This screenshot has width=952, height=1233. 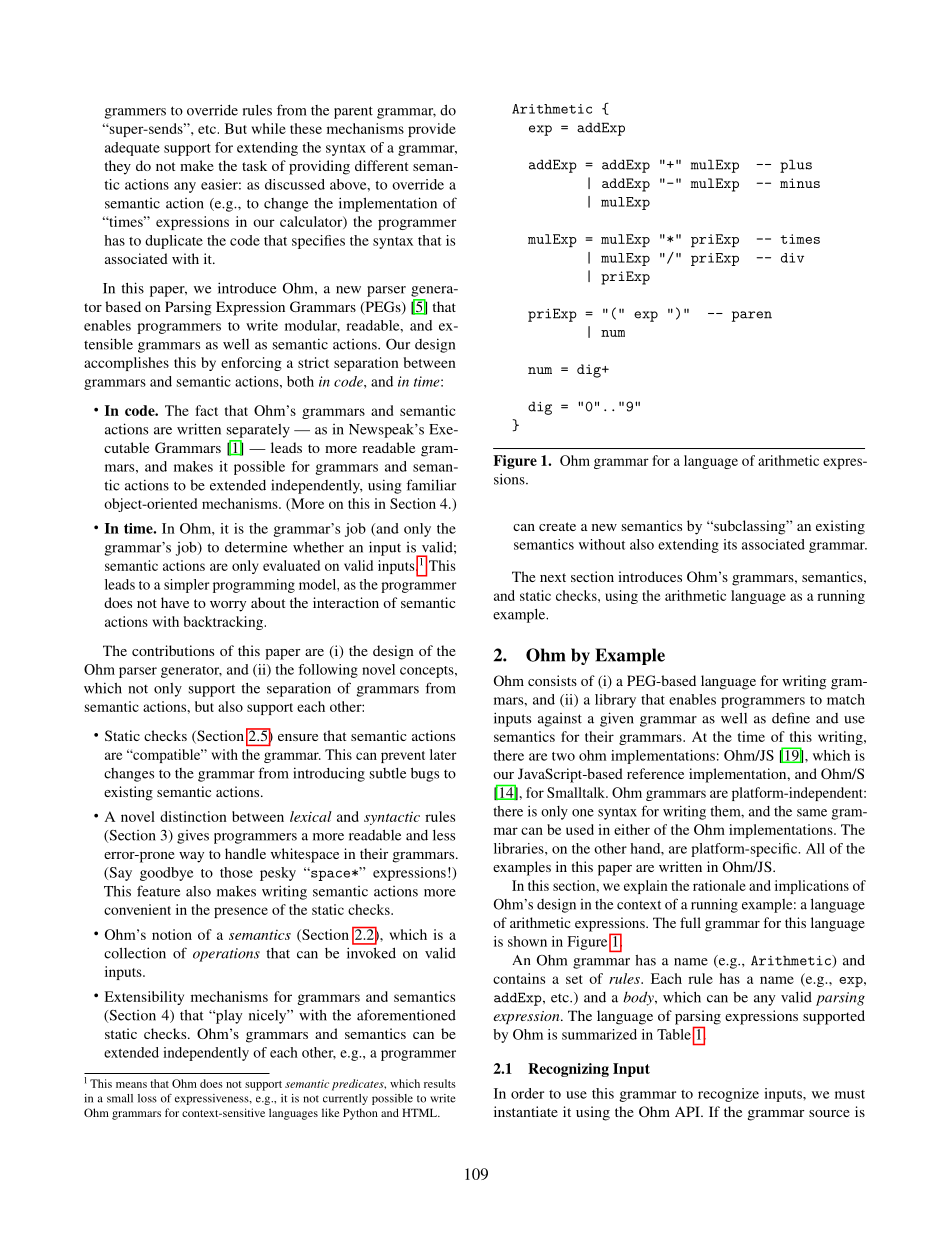 I want to click on loss, so click(x=147, y=1098).
